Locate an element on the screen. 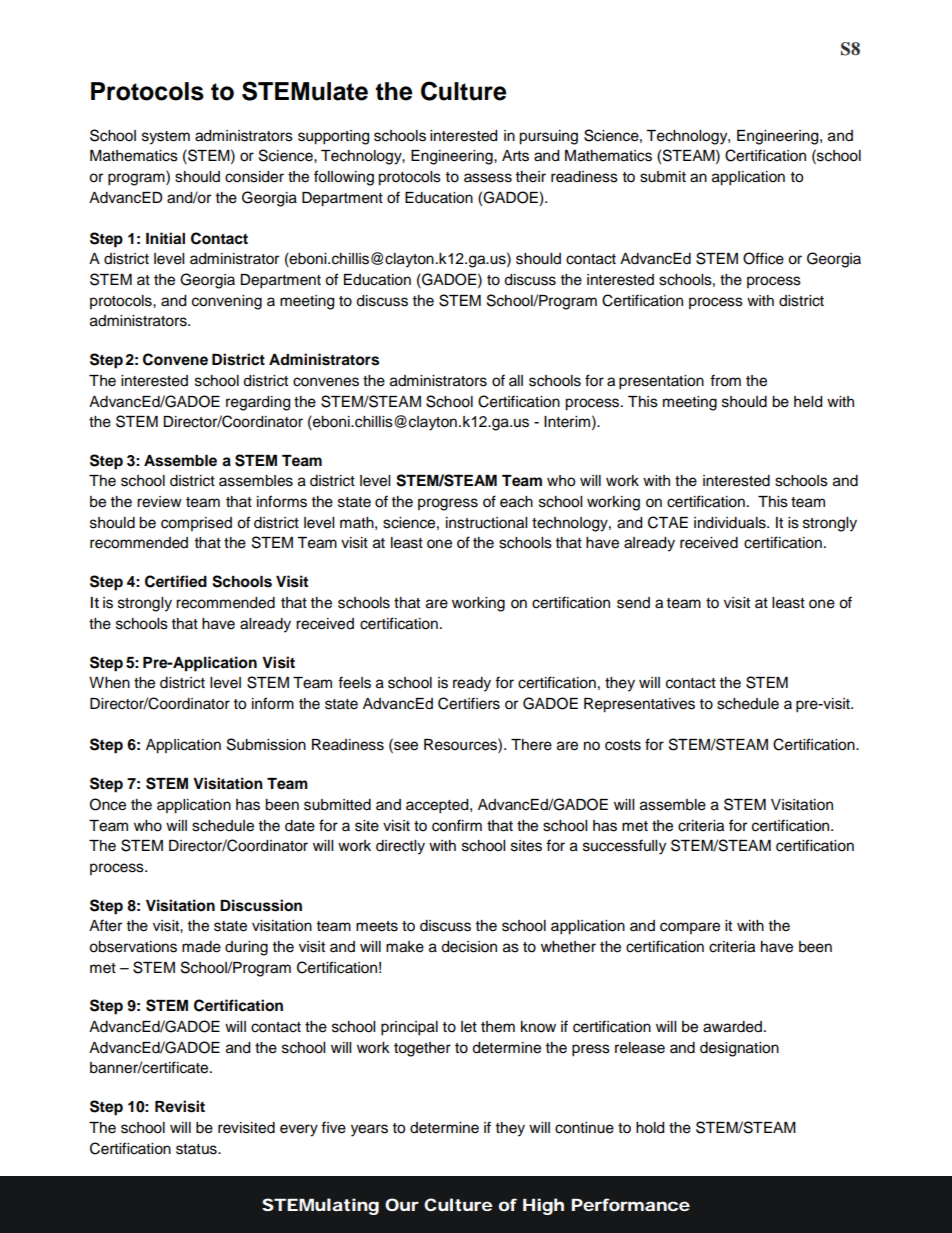 The height and width of the screenshot is (1233, 952). costs is located at coordinates (623, 745).
